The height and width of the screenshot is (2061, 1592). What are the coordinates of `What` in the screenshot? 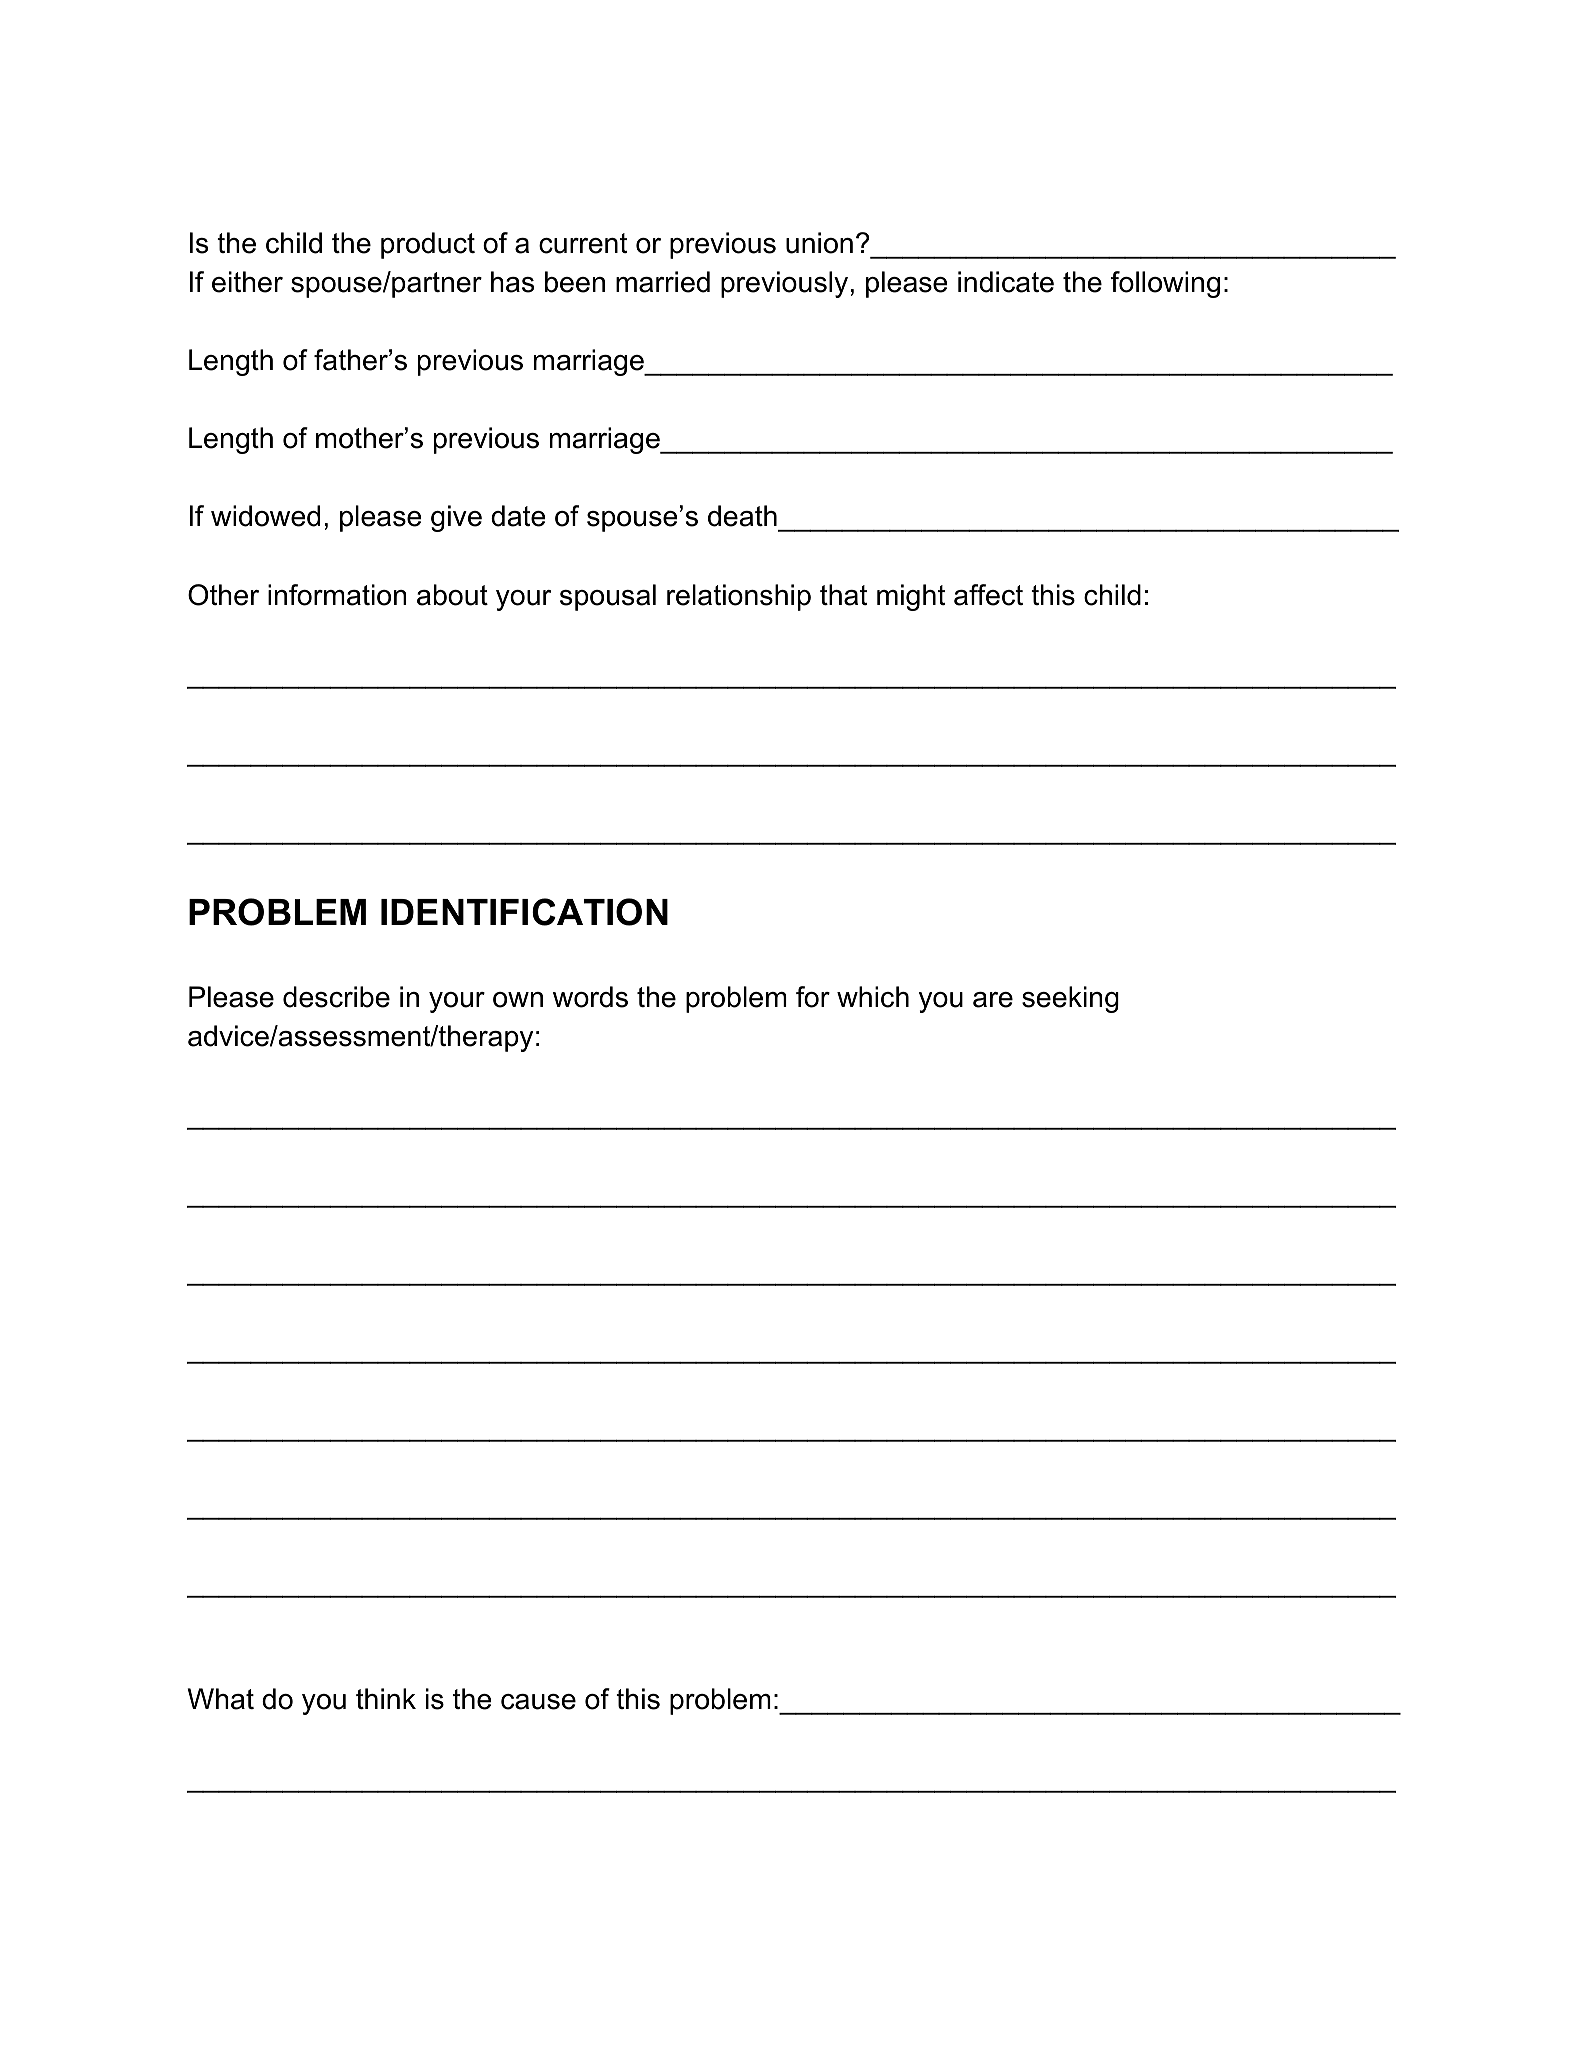 It's located at (221, 1699).
